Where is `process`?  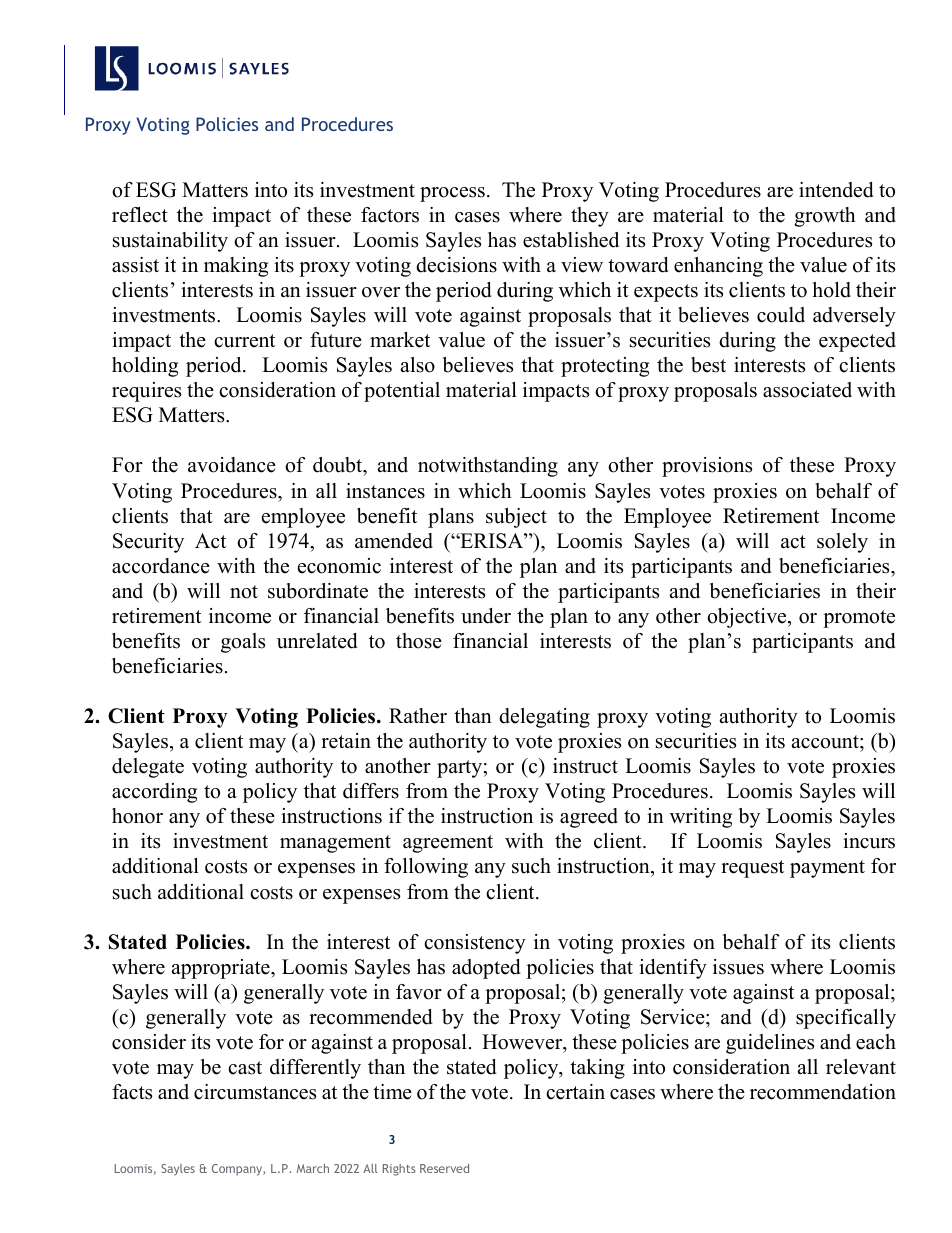 process is located at coordinates (452, 194).
